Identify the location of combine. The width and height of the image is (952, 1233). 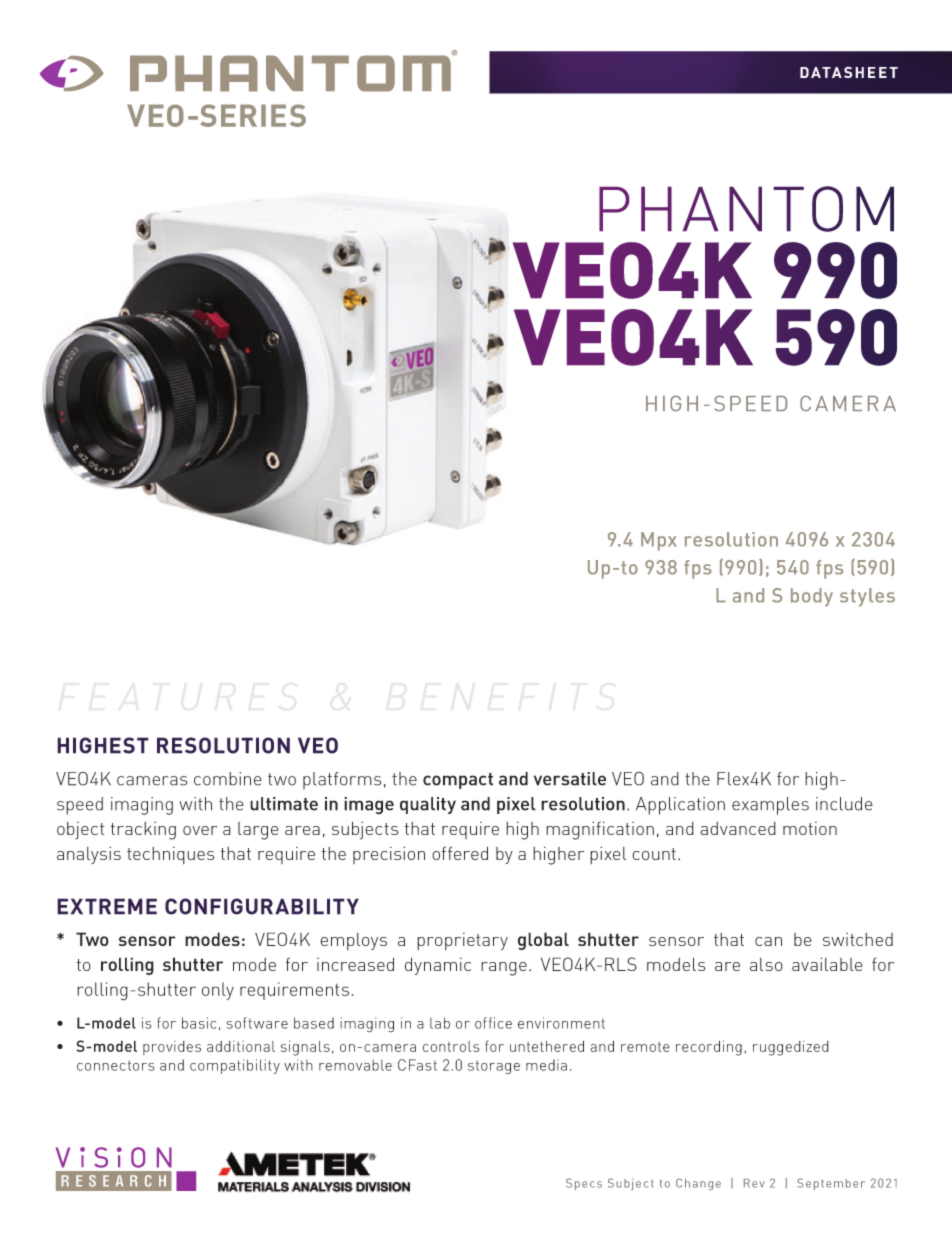
(228, 779).
